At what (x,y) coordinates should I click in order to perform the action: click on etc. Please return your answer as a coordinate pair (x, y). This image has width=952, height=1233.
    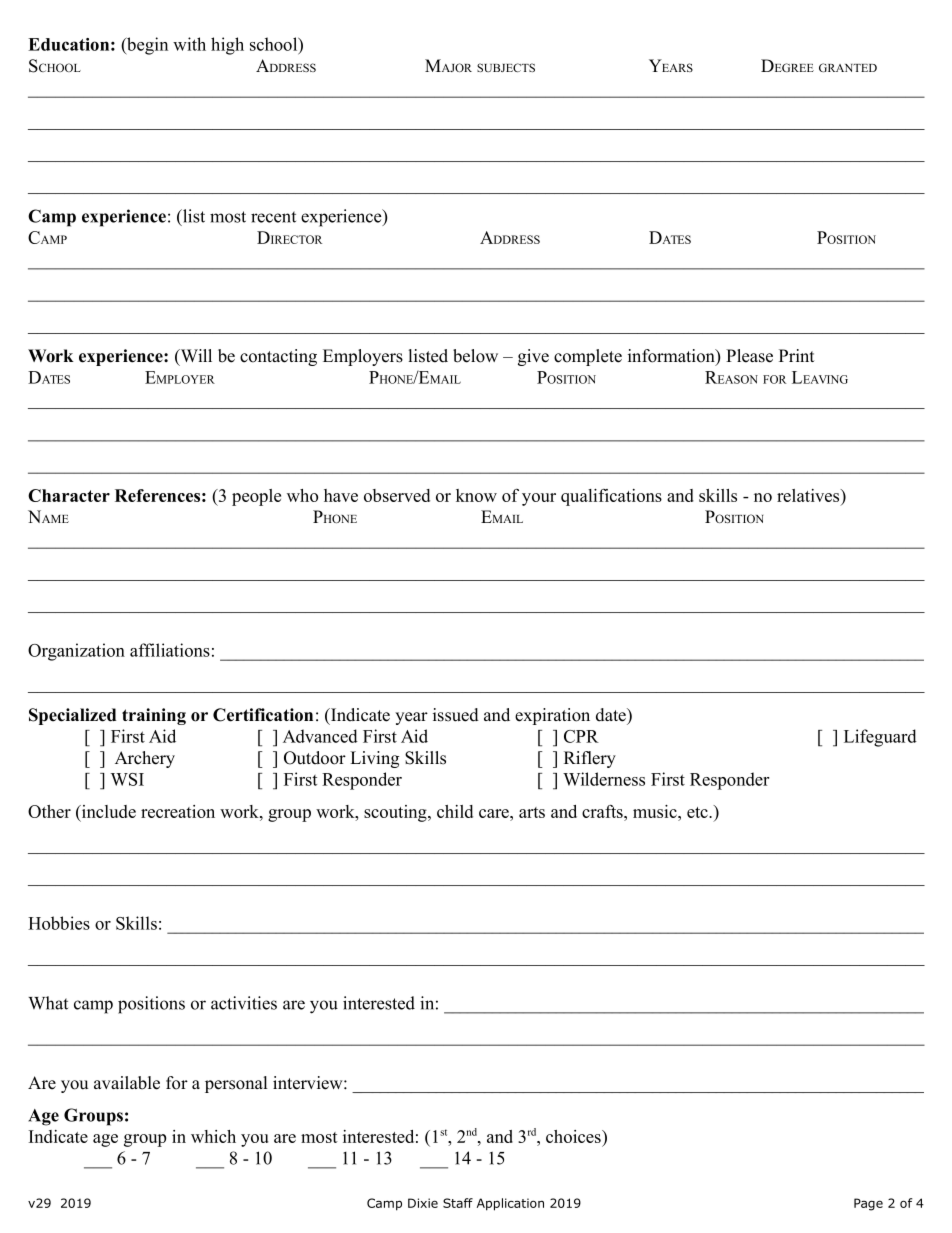
    Looking at the image, I should click on (698, 812).
